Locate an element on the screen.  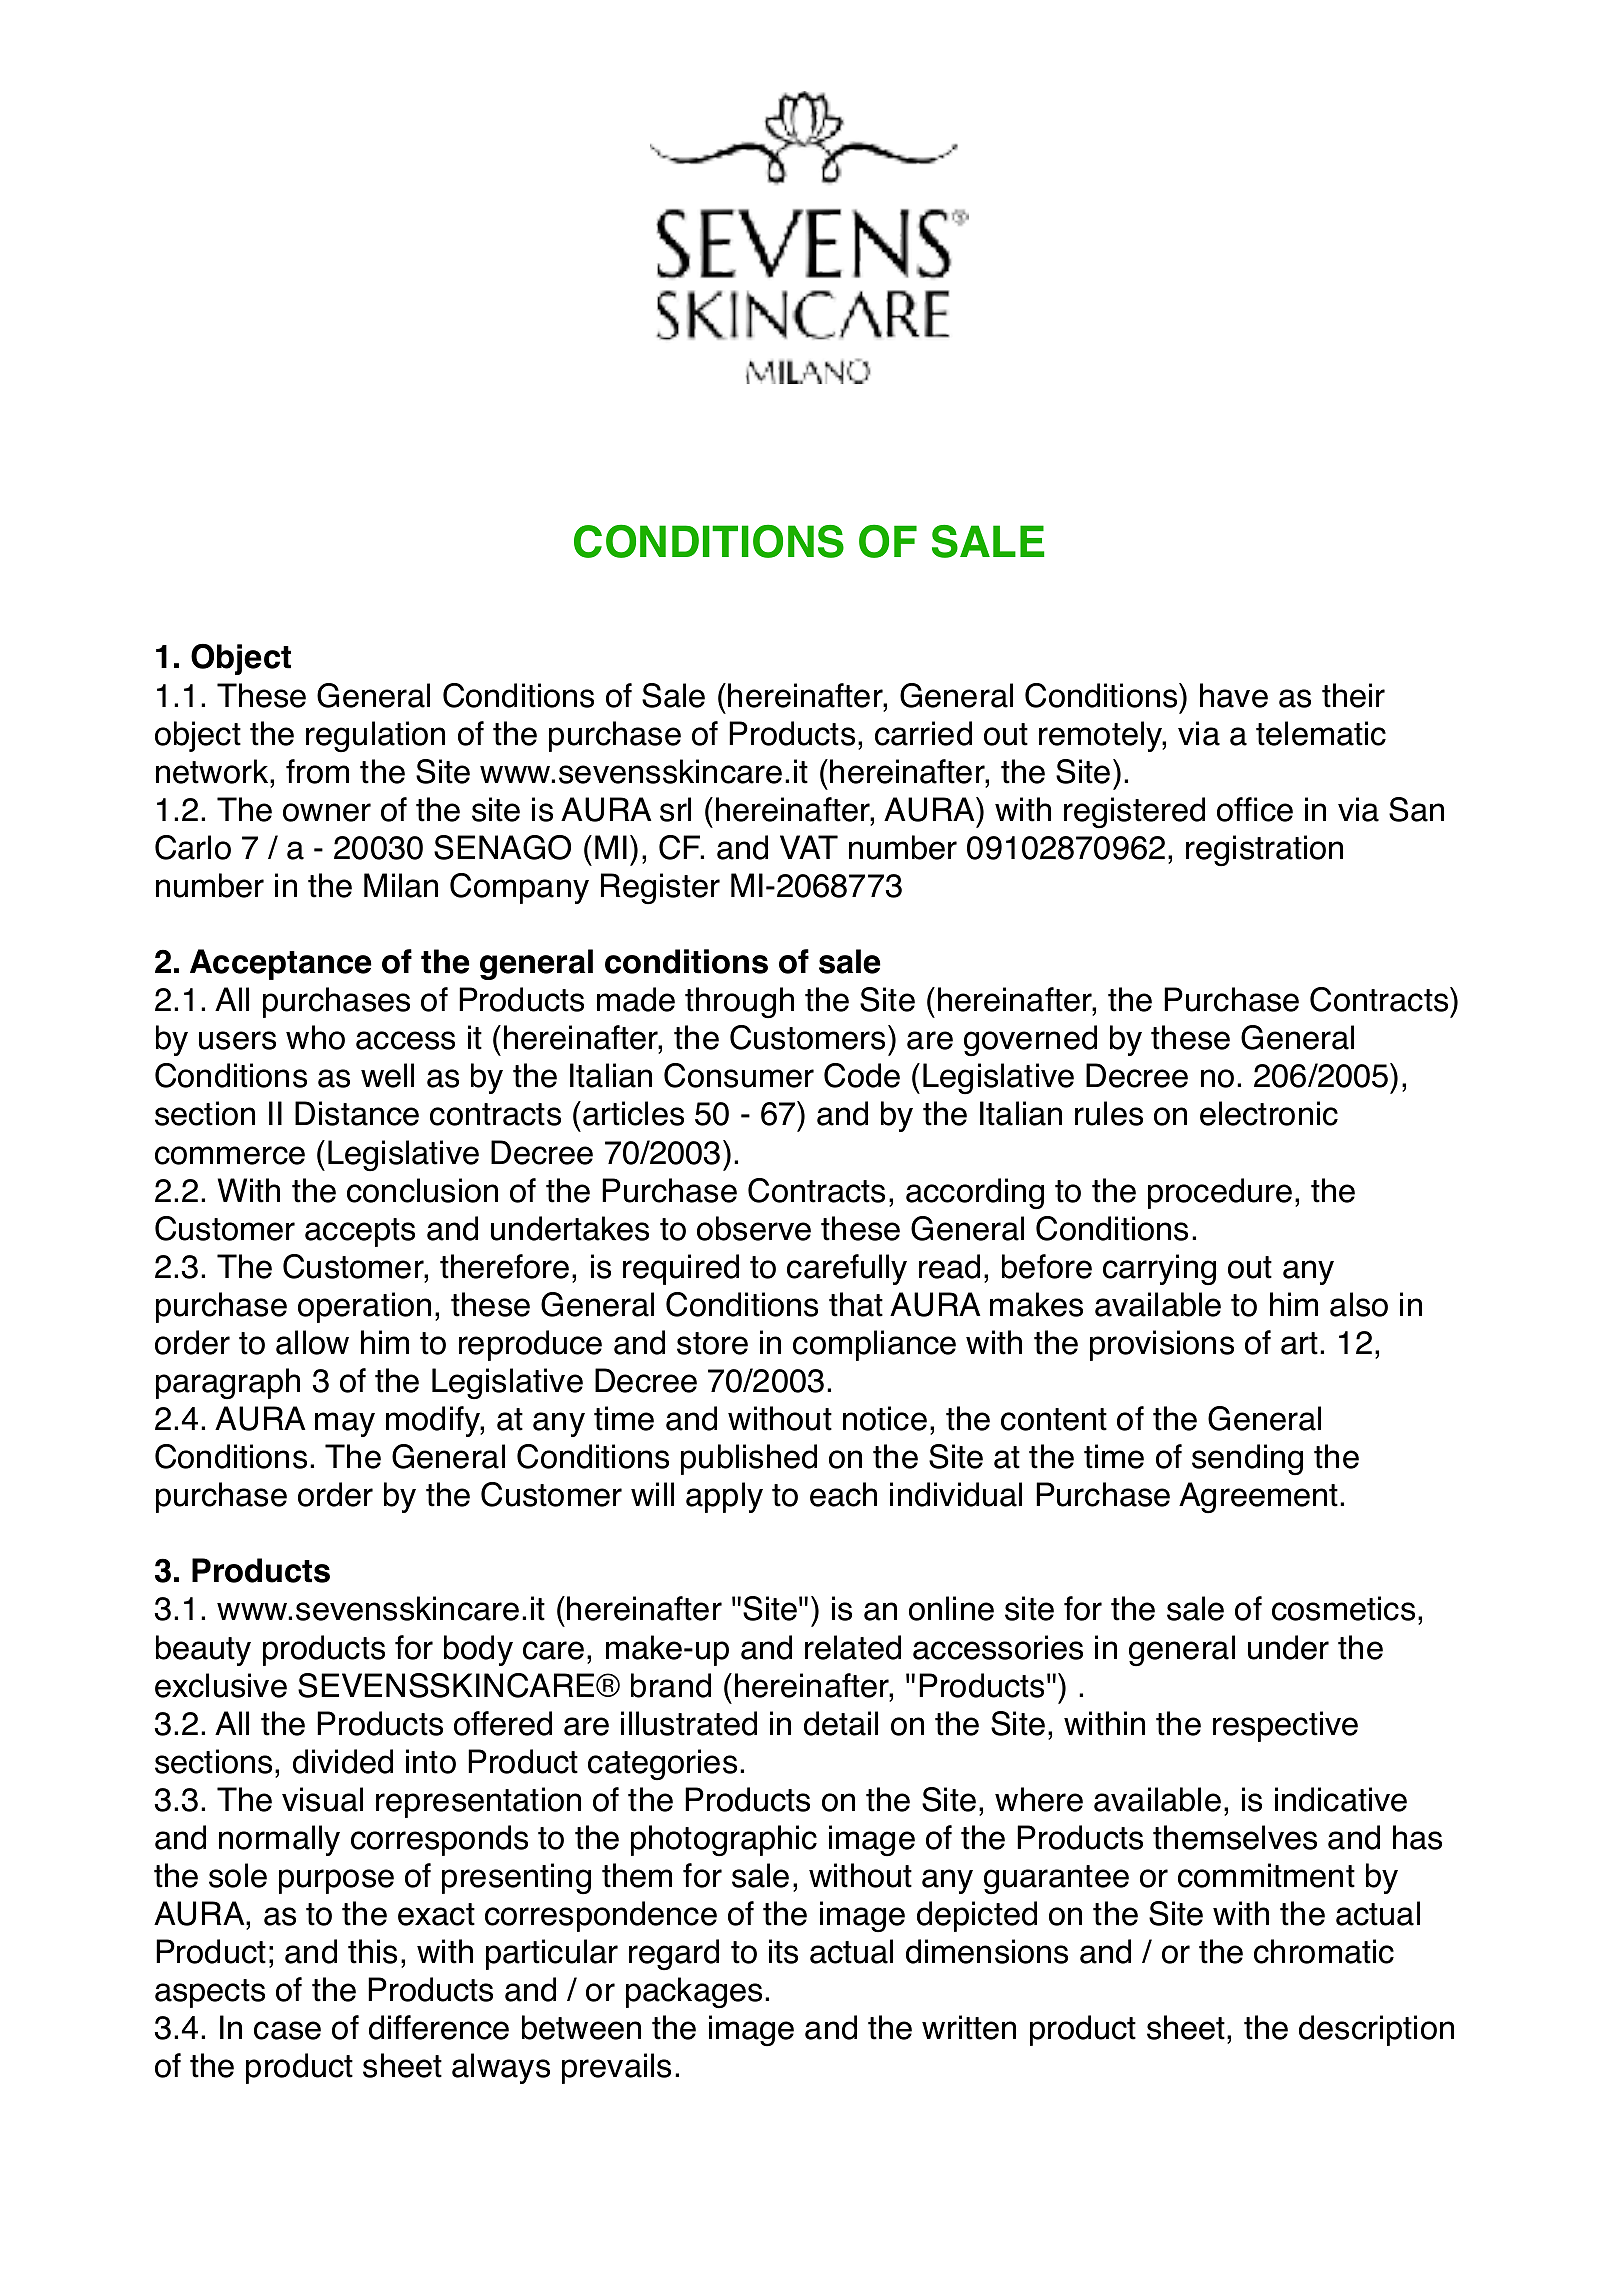
regulation is located at coordinates (375, 736).
